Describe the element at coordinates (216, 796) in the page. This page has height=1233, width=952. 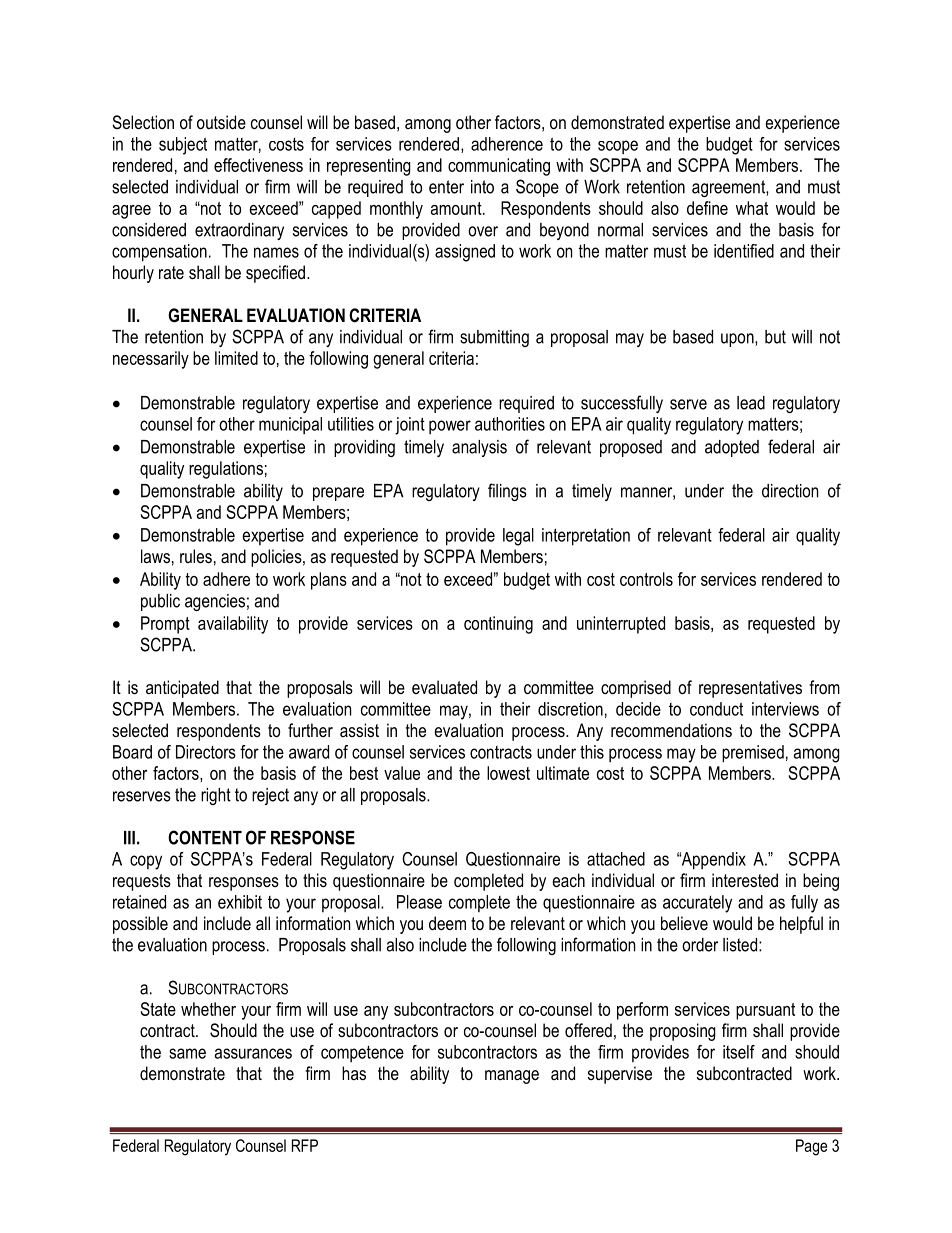
I see `right` at that location.
